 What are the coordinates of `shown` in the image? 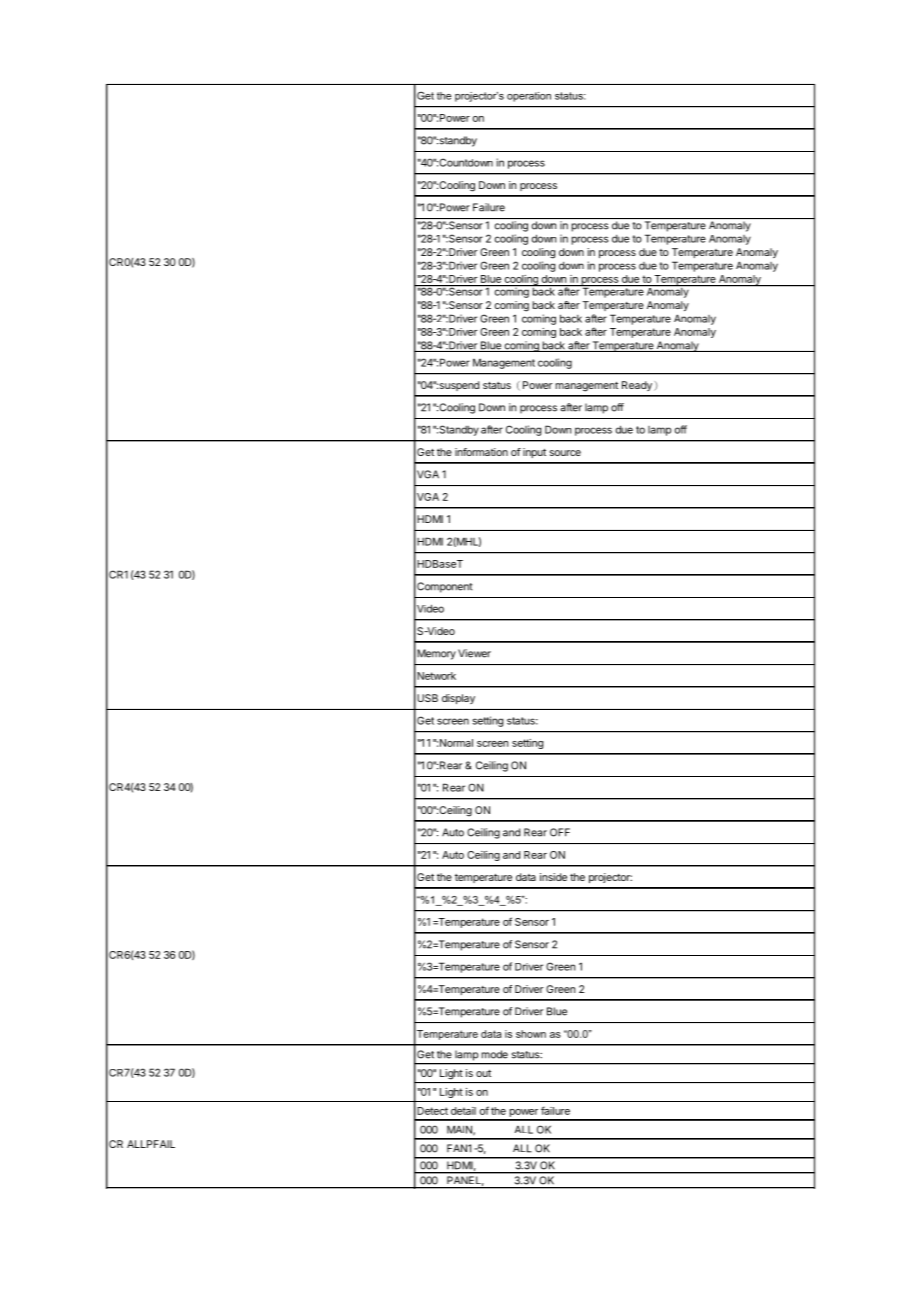 It's located at (531, 1034).
